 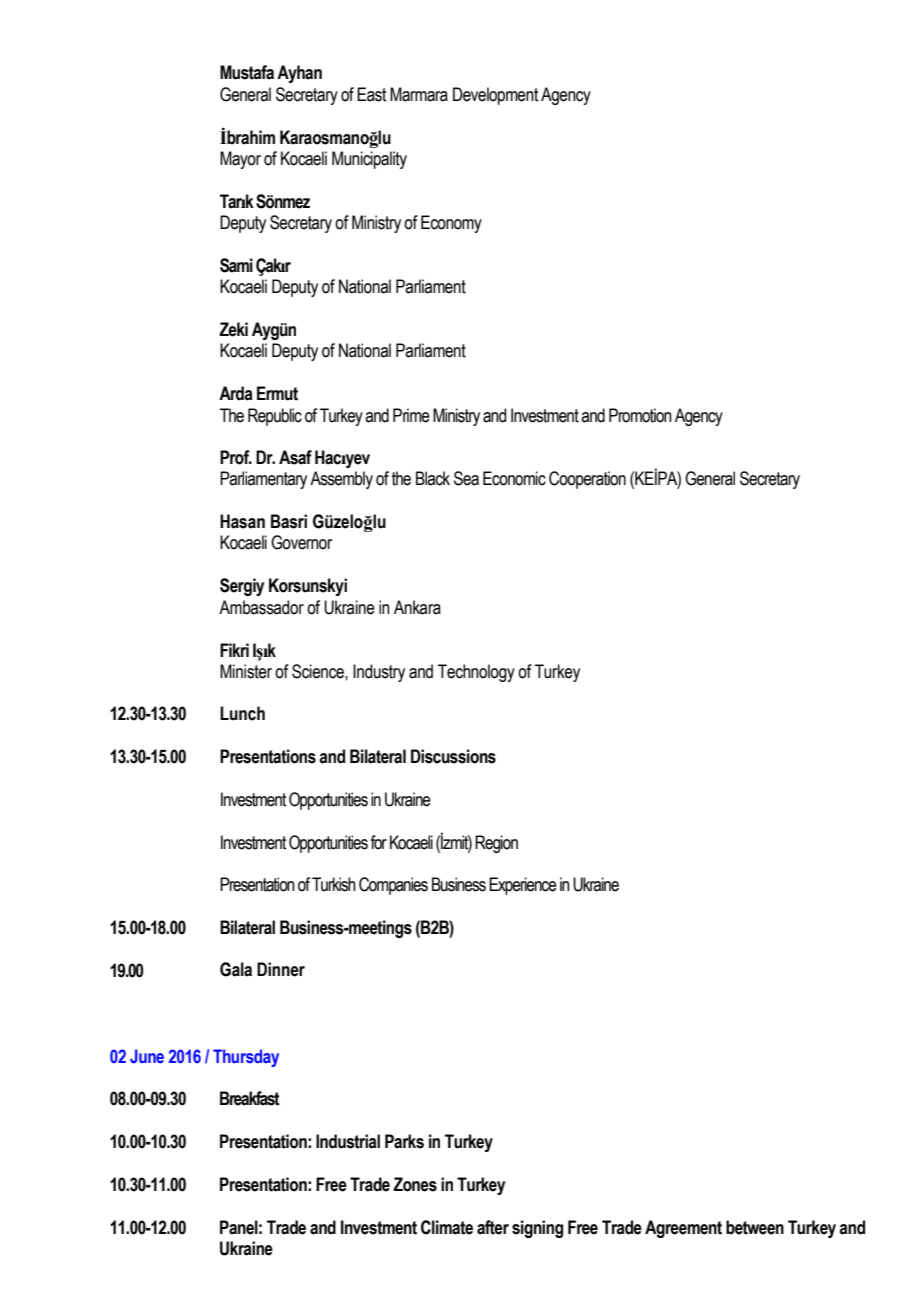 I want to click on Technology, so click(x=476, y=673).
